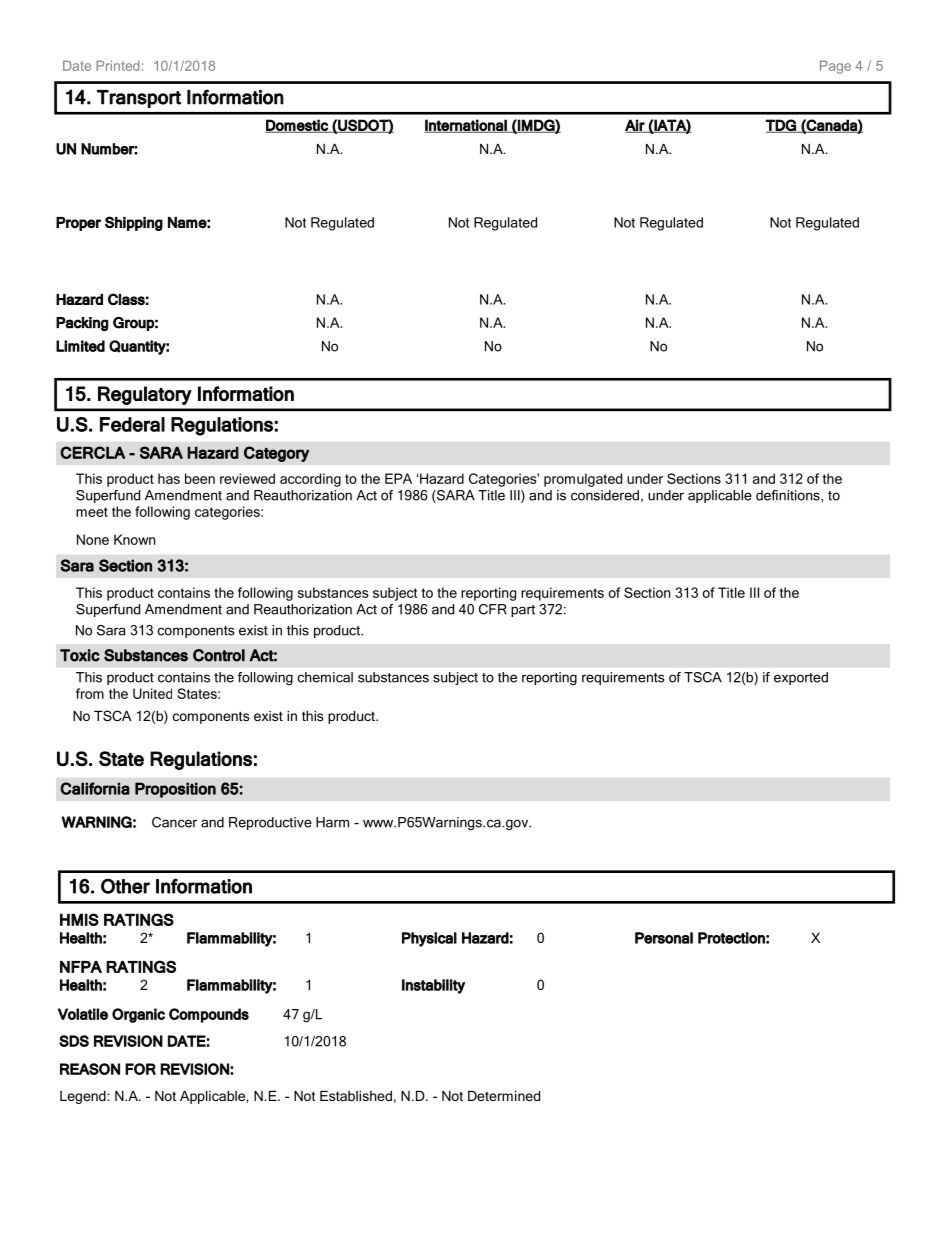 This screenshot has height=1233, width=952. Describe the element at coordinates (175, 790) in the screenshot. I see `Proposition` at that location.
